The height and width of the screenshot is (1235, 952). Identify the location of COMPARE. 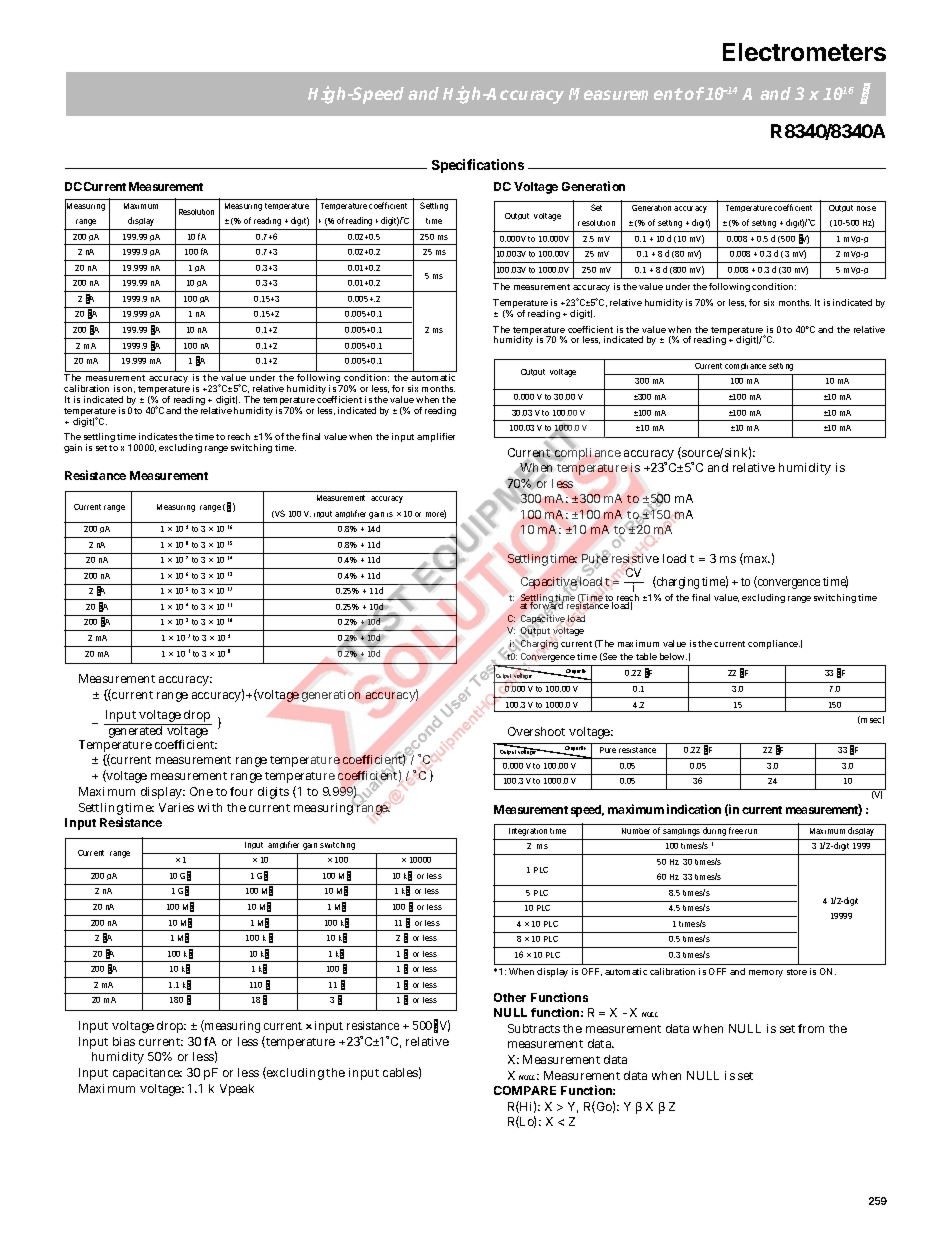
(525, 1090).
